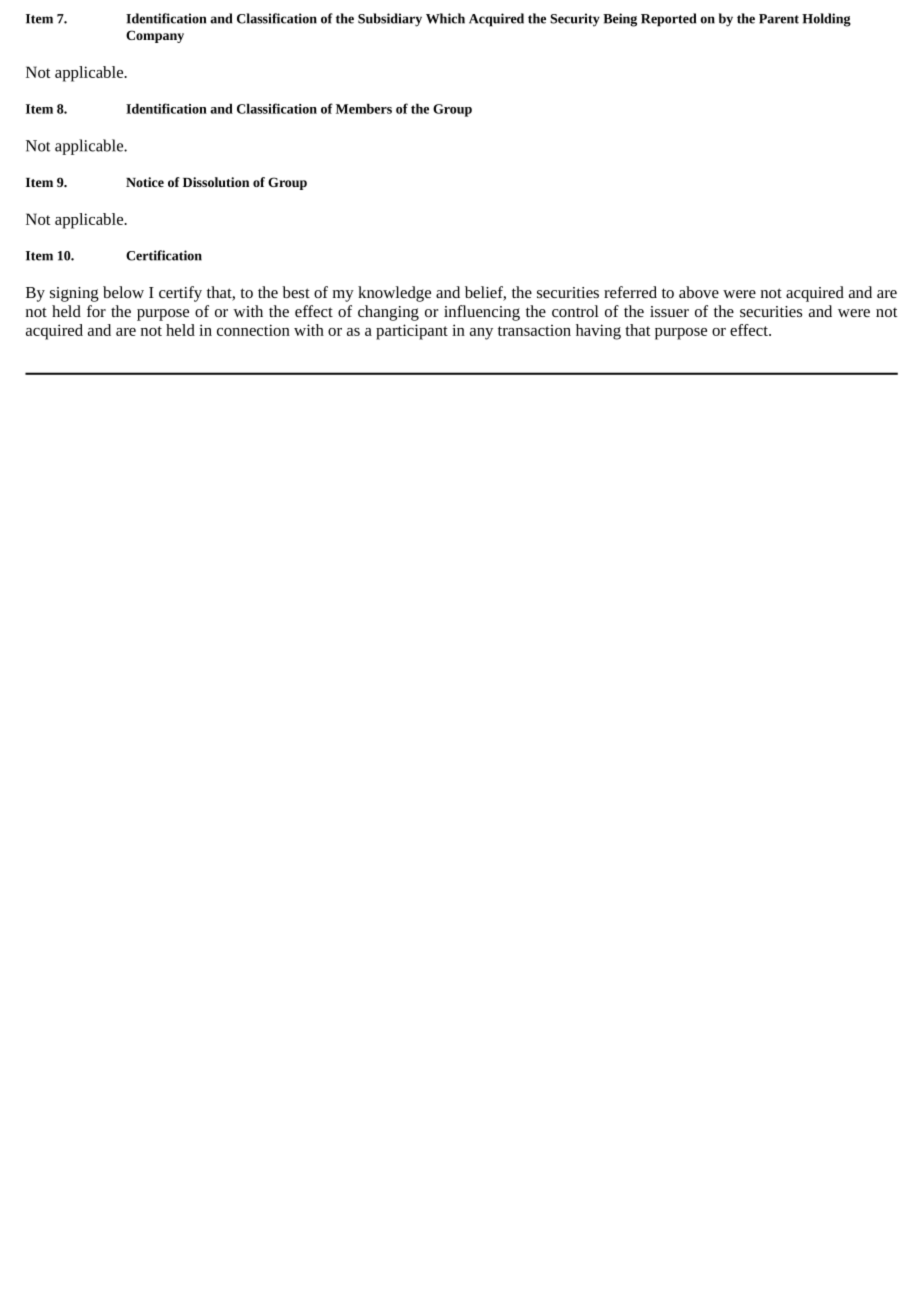 This screenshot has height=1308, width=924. What do you see at coordinates (364, 108) in the screenshot?
I see `Members` at bounding box center [364, 108].
